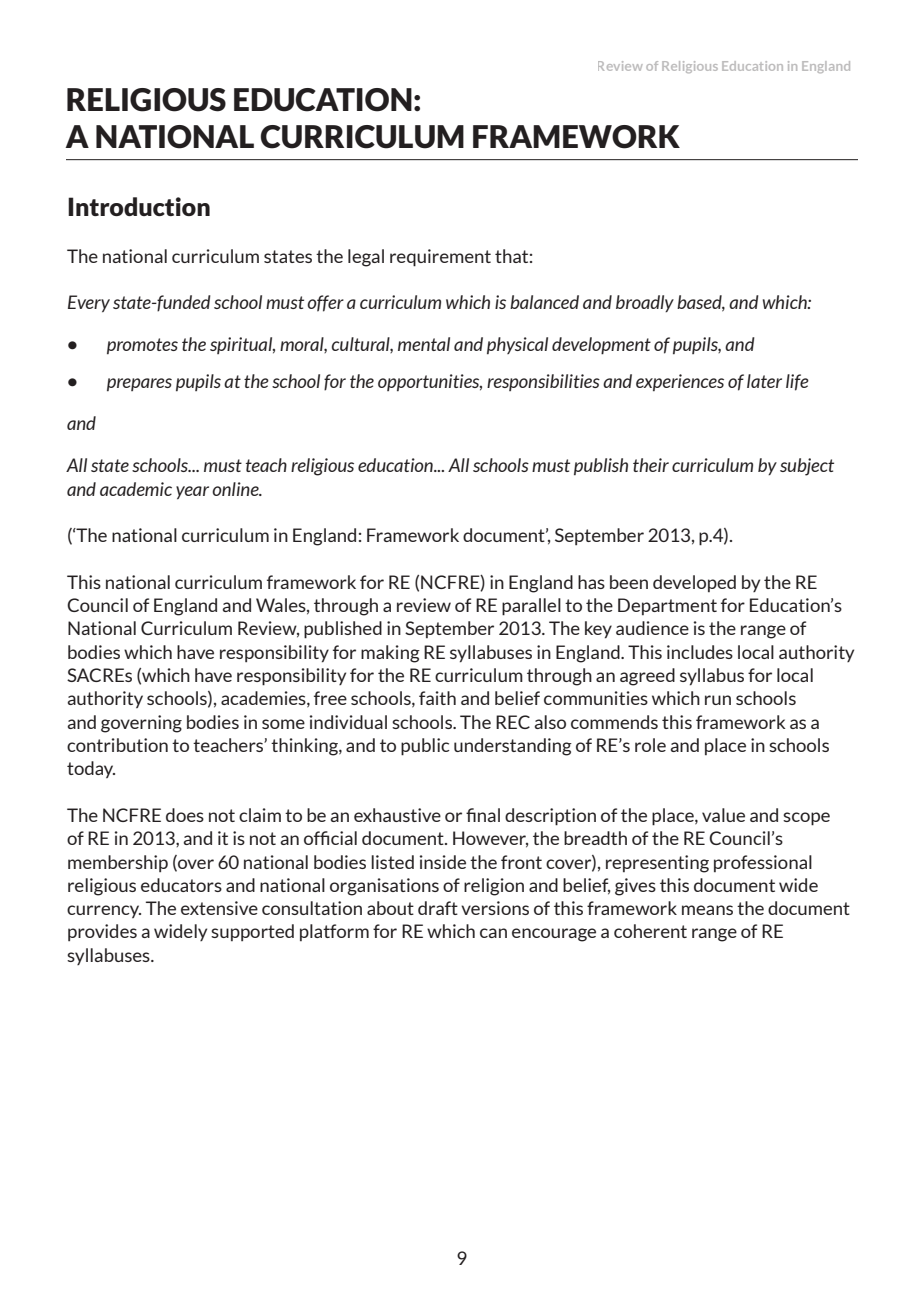 The height and width of the screenshot is (1308, 924). What do you see at coordinates (707, 910) in the screenshot?
I see `means` at bounding box center [707, 910].
